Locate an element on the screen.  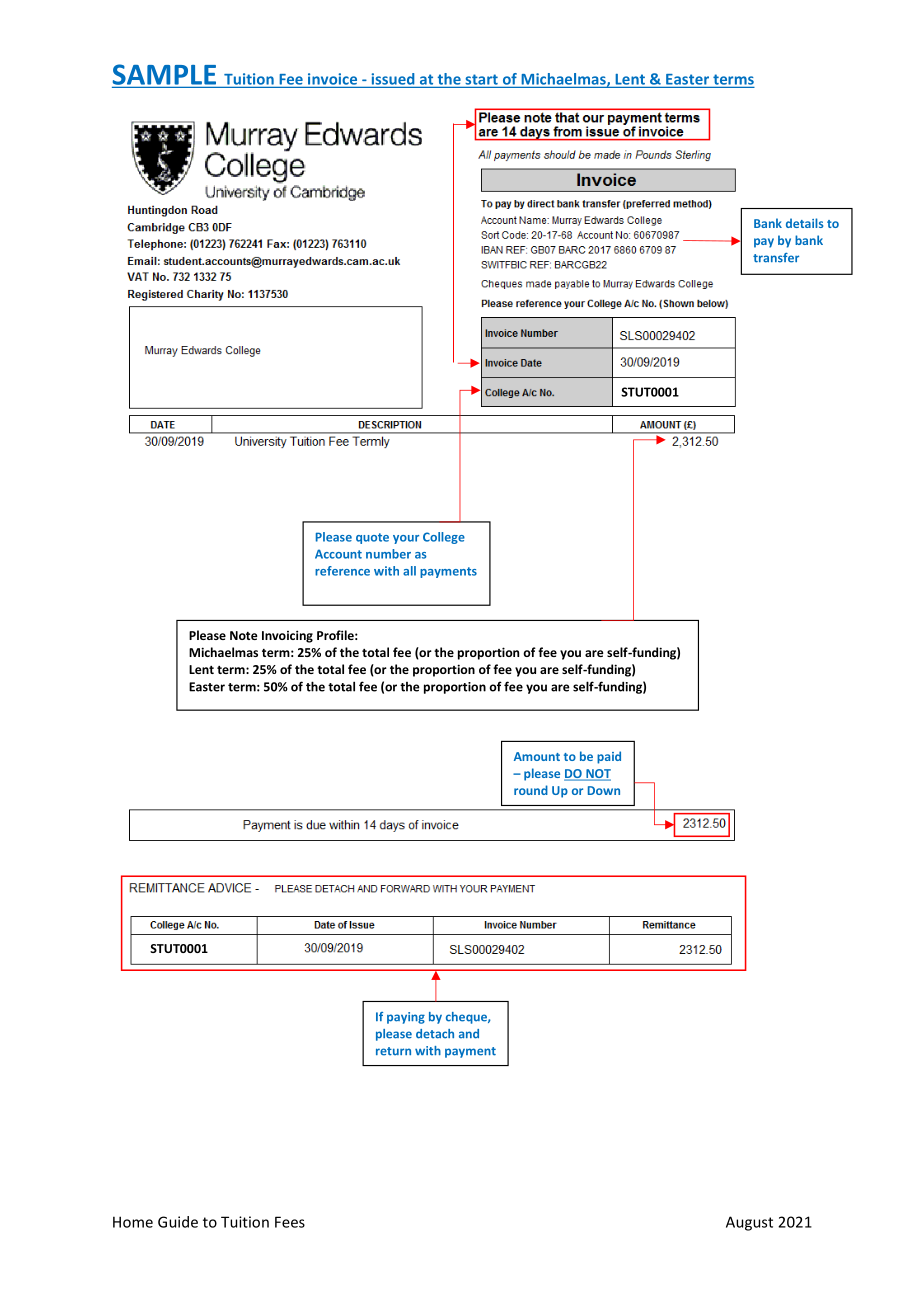
details is located at coordinates (804, 223).
